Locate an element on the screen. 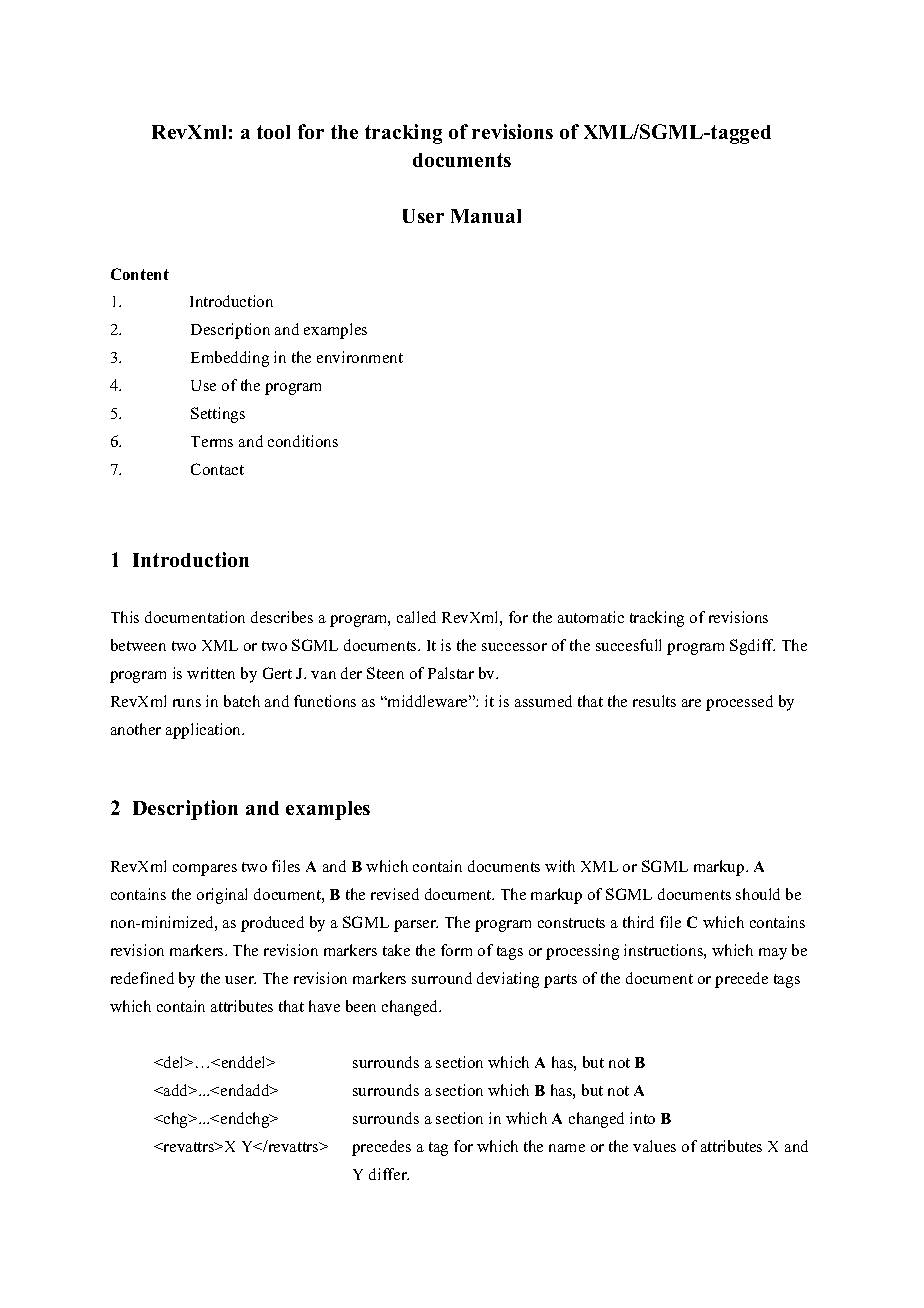 Image resolution: width=924 pixels, height=1308 pixels. succesfull is located at coordinates (628, 645).
